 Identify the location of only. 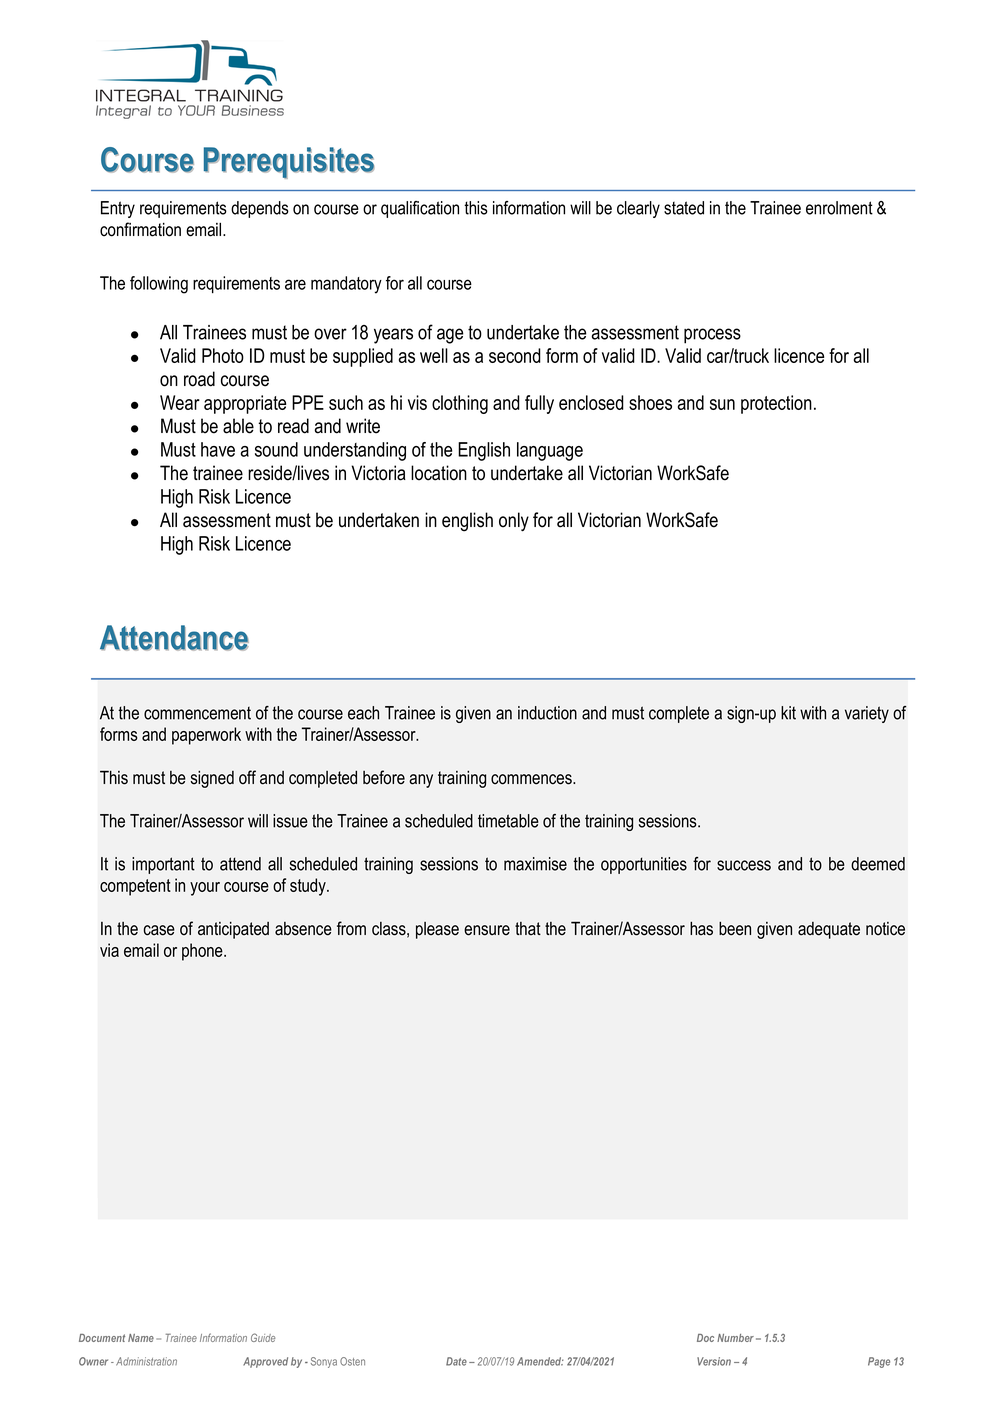
(514, 522).
